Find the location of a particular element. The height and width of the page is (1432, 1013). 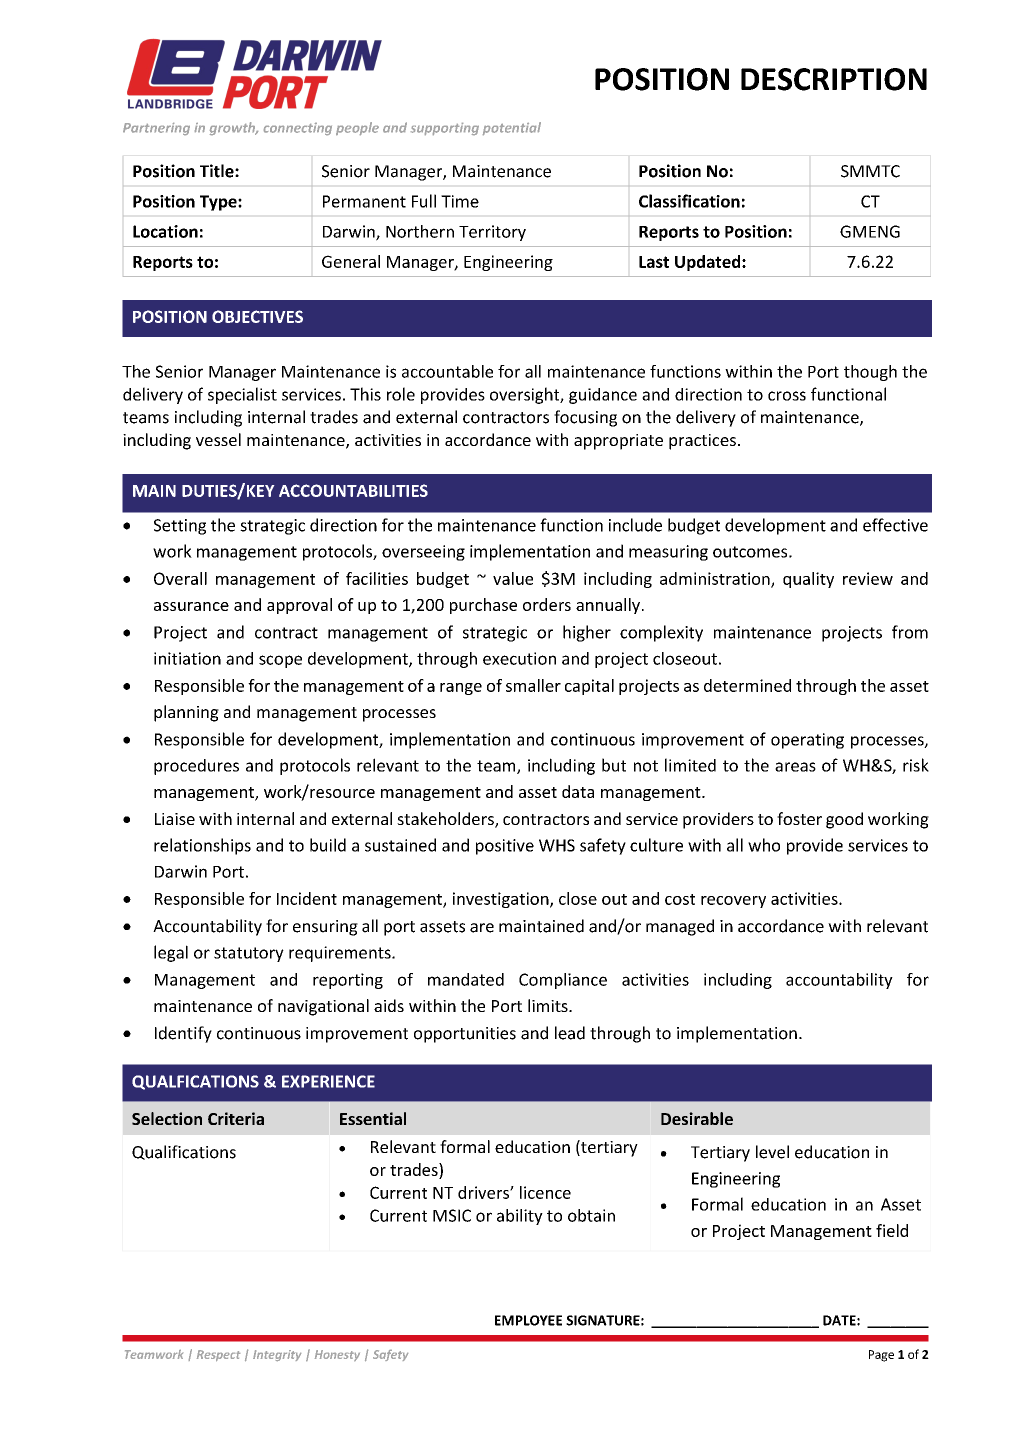

smaller is located at coordinates (533, 685).
